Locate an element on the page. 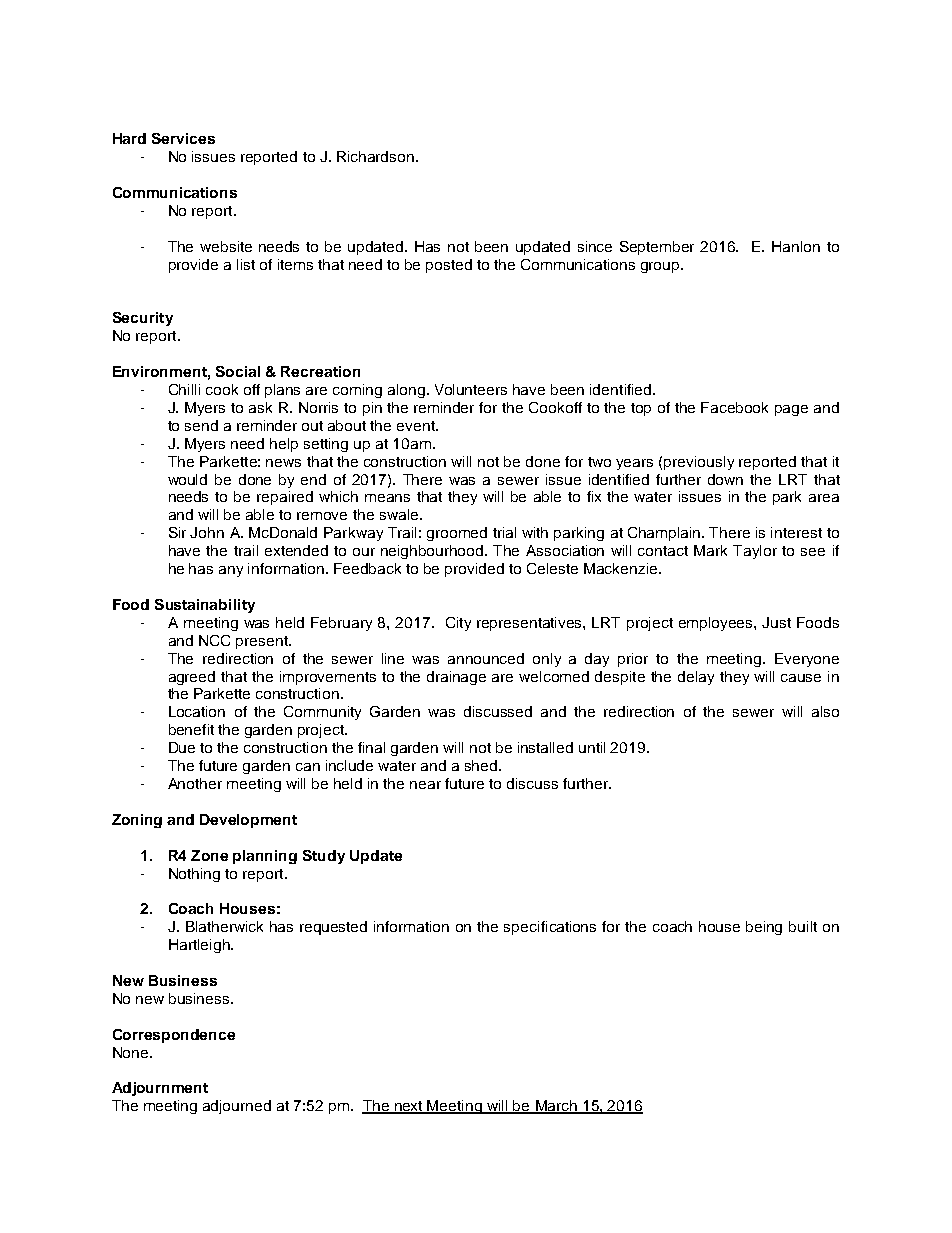  down is located at coordinates (725, 479).
